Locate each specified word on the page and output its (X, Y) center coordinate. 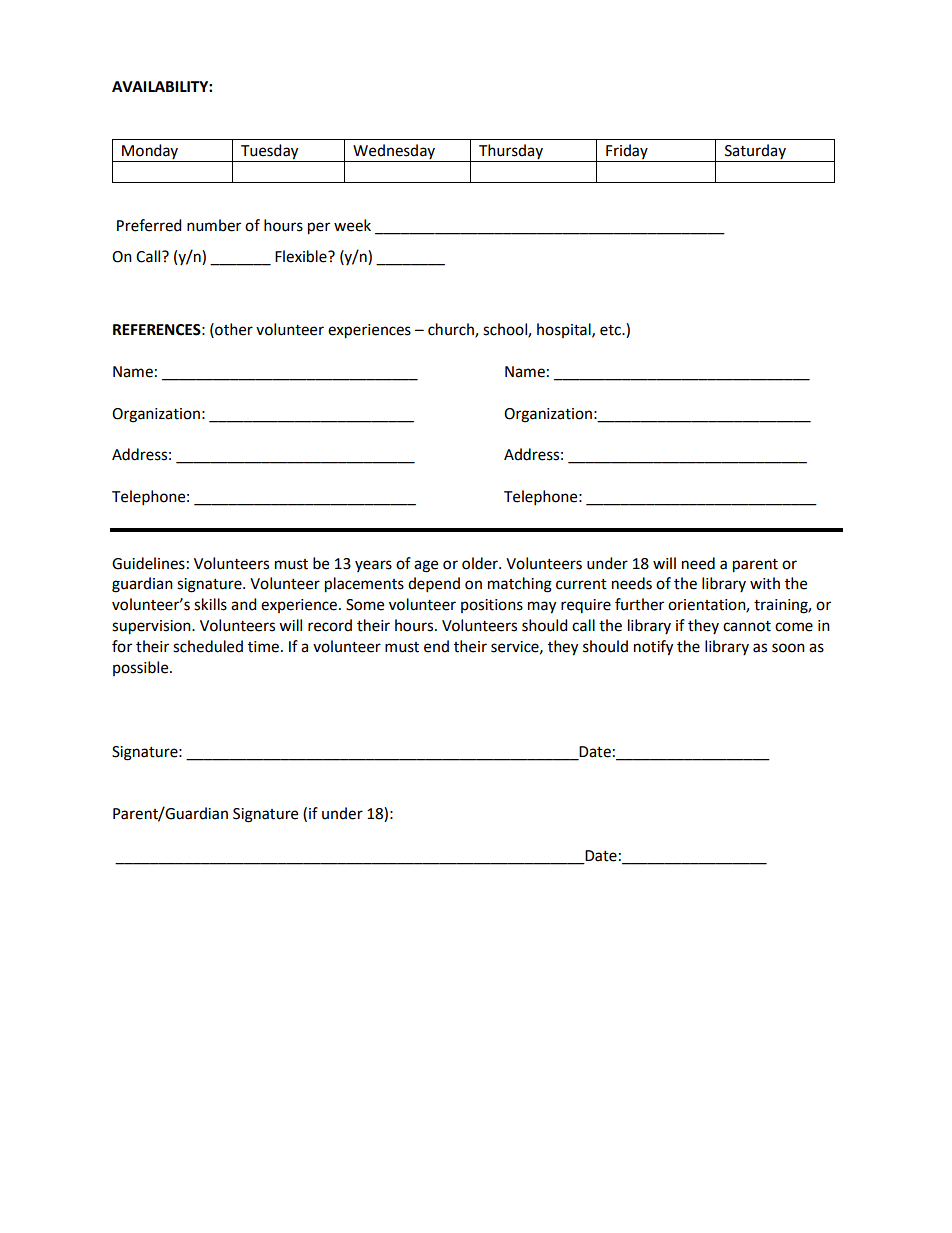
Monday (150, 151)
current (581, 584)
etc (611, 330)
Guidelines (148, 563)
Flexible (302, 256)
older (481, 563)
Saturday (755, 151)
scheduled (208, 646)
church (452, 330)
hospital (565, 330)
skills (210, 604)
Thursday (511, 151)
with (765, 583)
